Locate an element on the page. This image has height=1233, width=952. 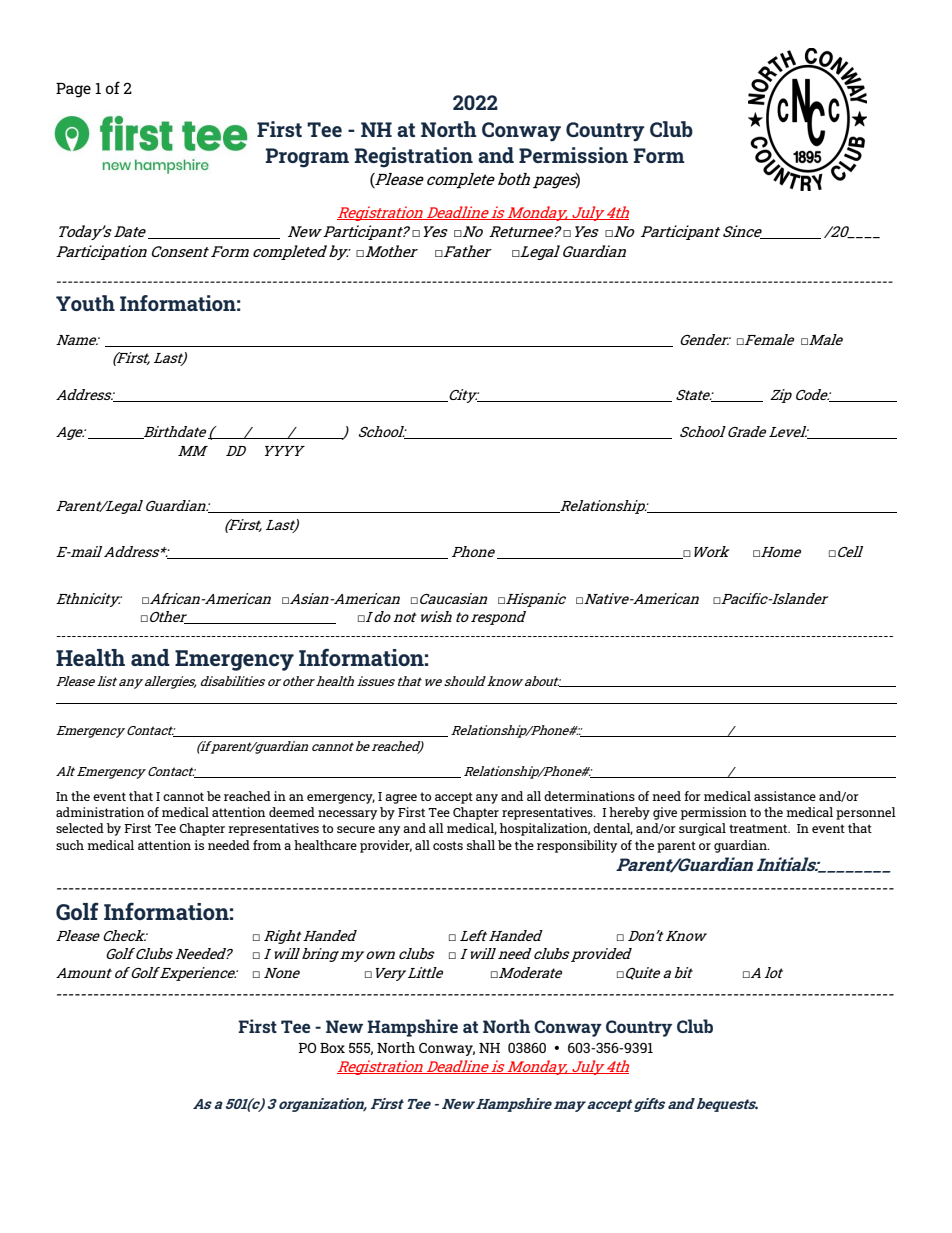
agree is located at coordinates (401, 799).
